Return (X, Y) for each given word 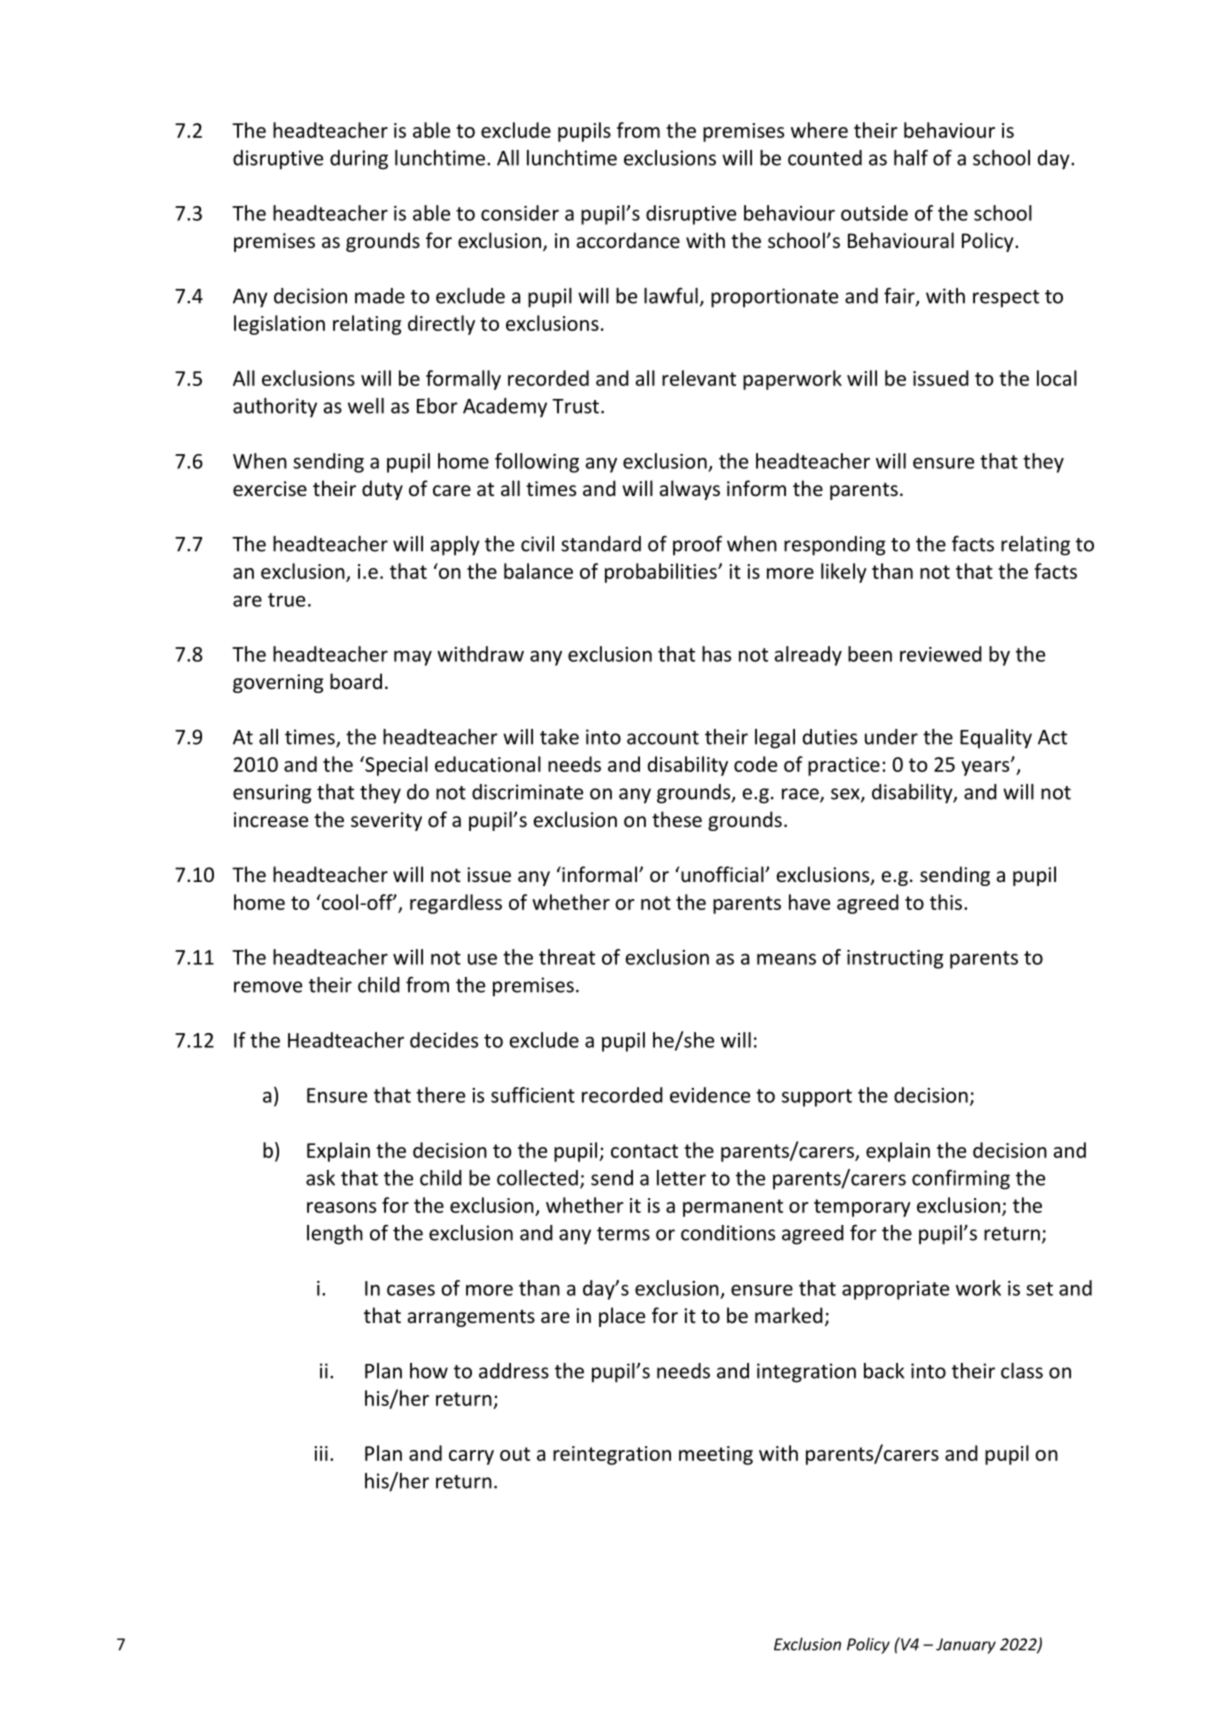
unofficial (723, 874)
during (359, 160)
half (911, 157)
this (946, 902)
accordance (628, 240)
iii (321, 1453)
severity (386, 821)
